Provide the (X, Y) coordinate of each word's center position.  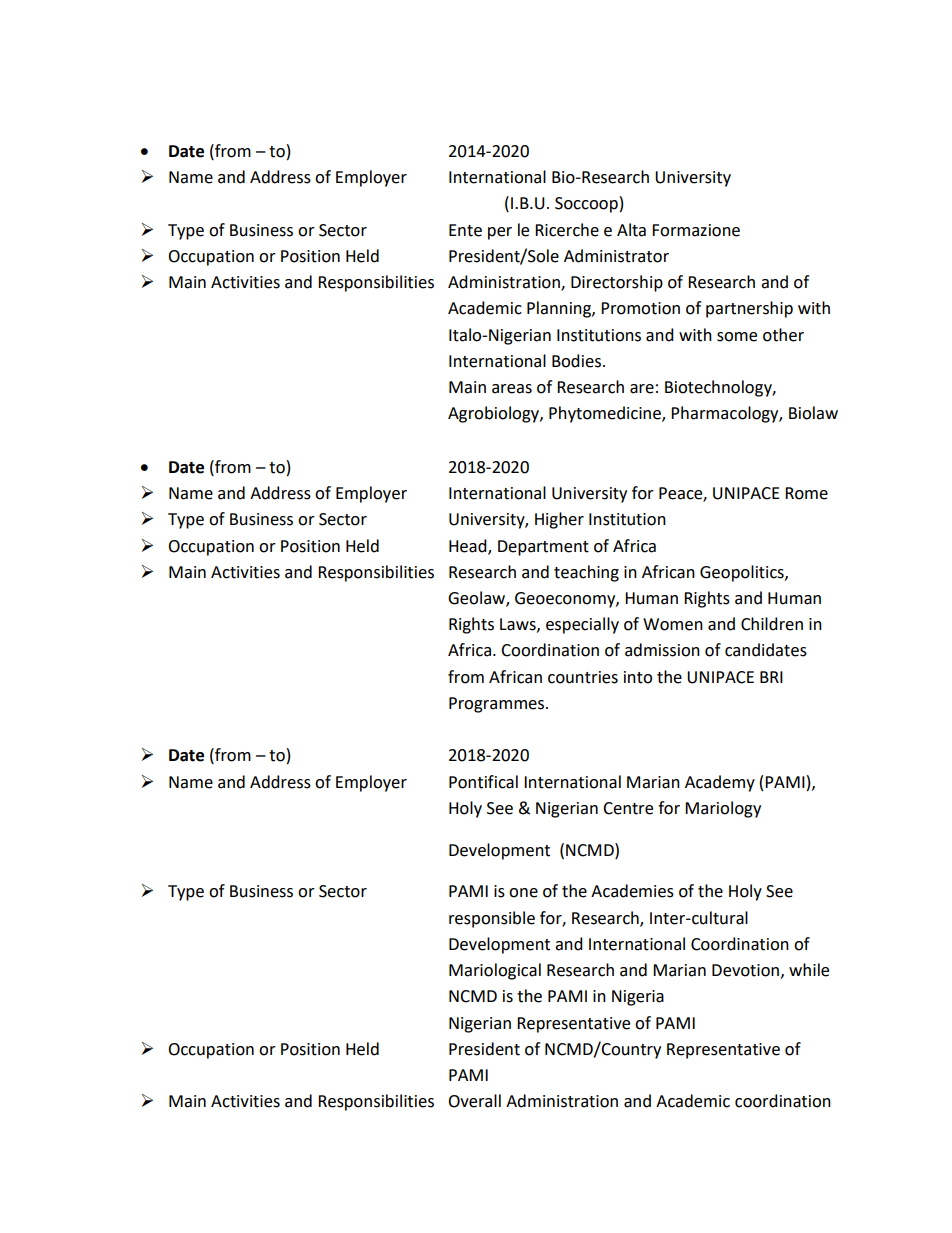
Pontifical (483, 782)
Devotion (745, 970)
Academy (720, 783)
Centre (628, 808)
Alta (631, 230)
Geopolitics (743, 573)
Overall (474, 1101)
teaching (586, 573)
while (809, 970)
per (500, 233)
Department (543, 548)
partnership (749, 309)
